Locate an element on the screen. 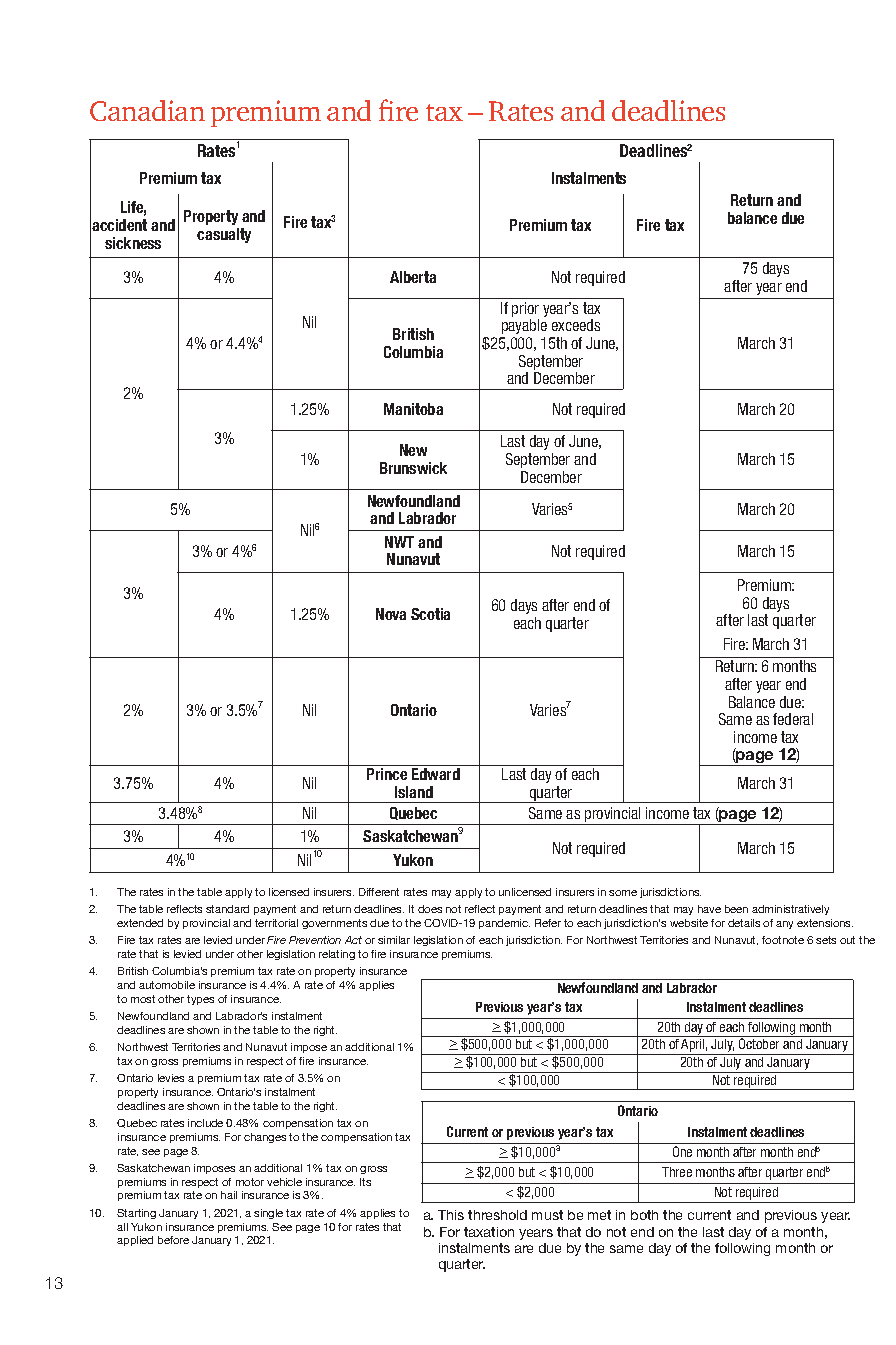  standard is located at coordinates (227, 909).
